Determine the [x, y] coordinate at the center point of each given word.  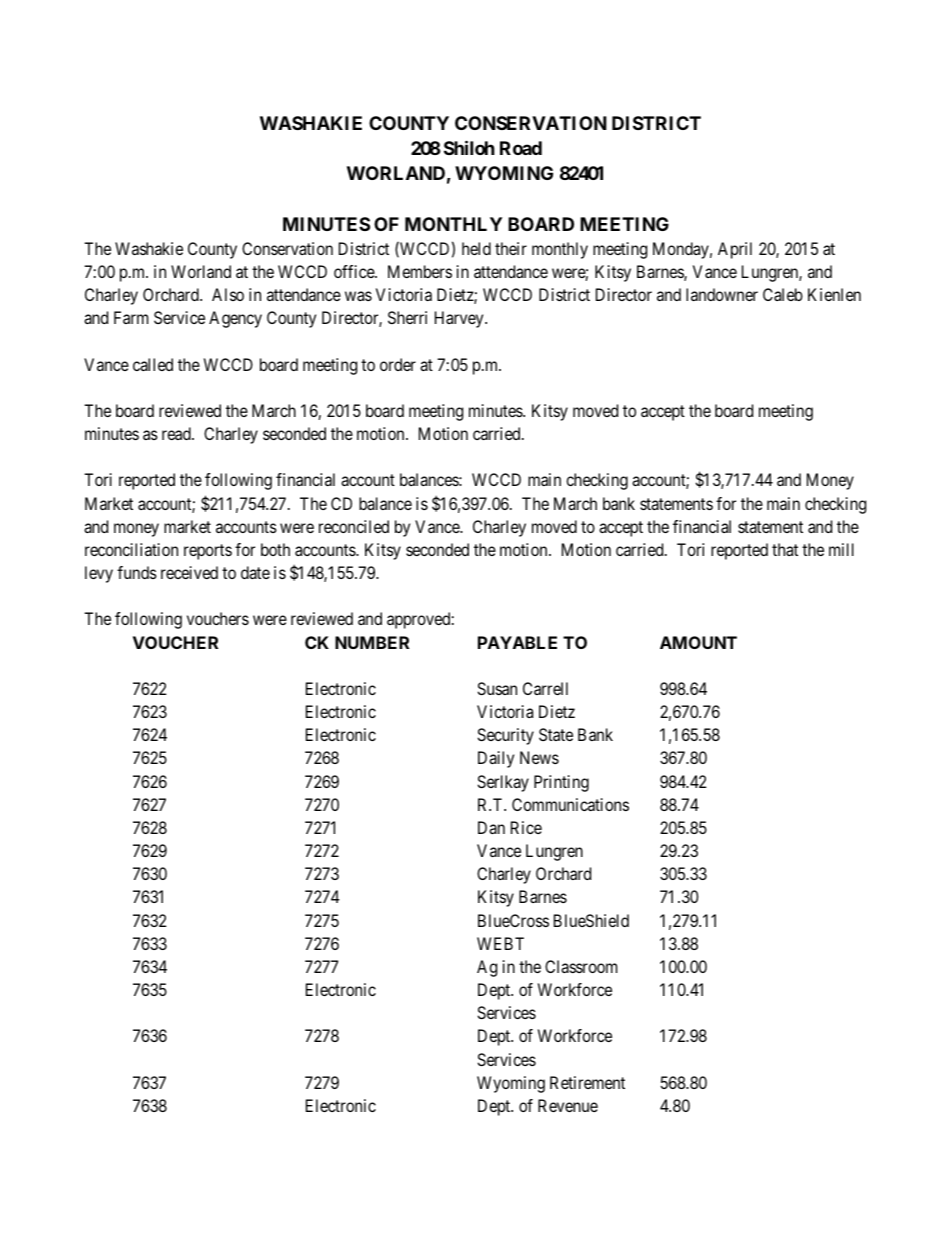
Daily [496, 759]
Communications [570, 804]
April [735, 250]
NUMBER [372, 642]
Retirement [587, 1082]
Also [228, 294]
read [177, 433]
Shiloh [469, 147]
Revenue [568, 1105]
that [785, 549]
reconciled [354, 526]
